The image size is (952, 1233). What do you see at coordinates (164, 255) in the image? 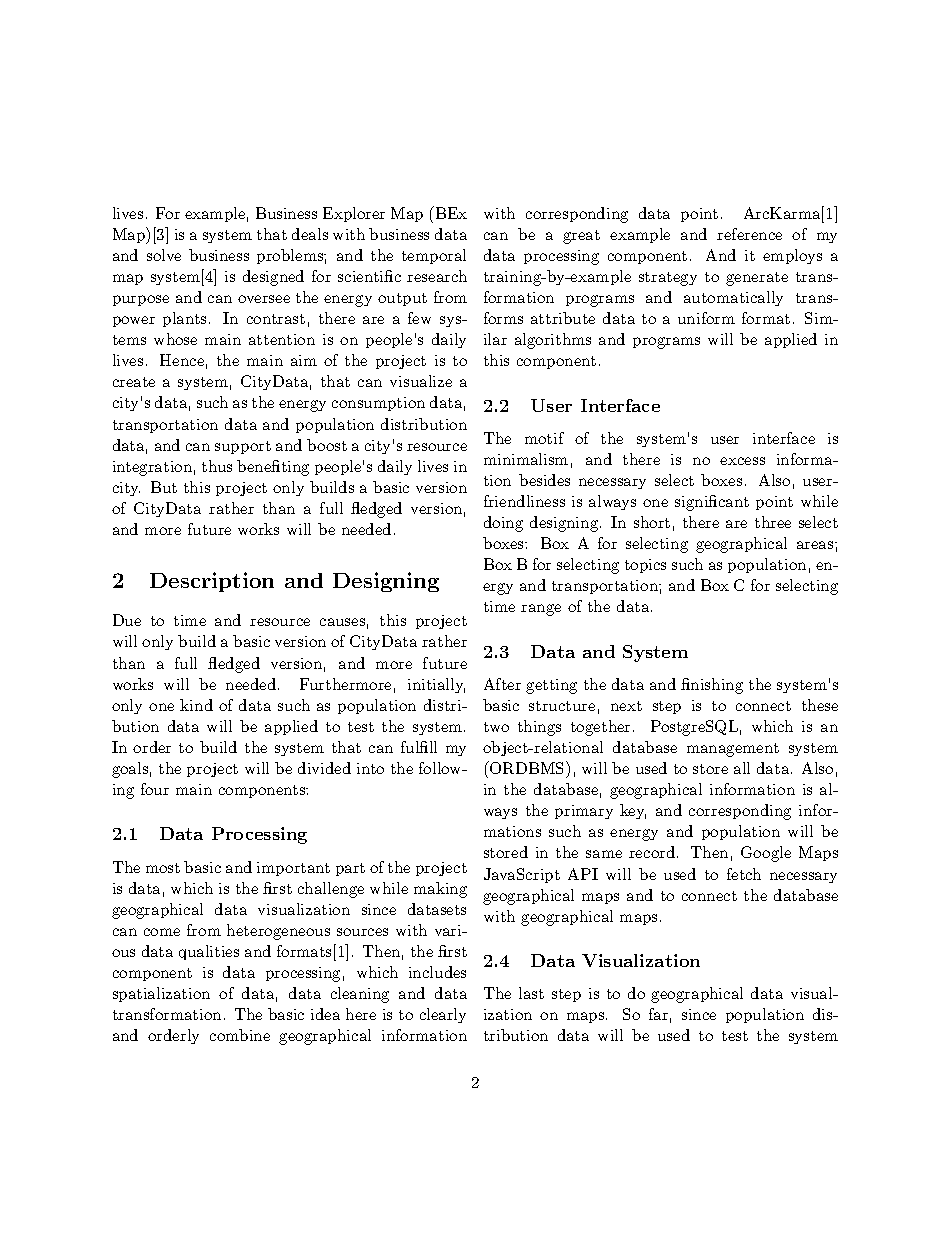
I see `solve` at bounding box center [164, 255].
